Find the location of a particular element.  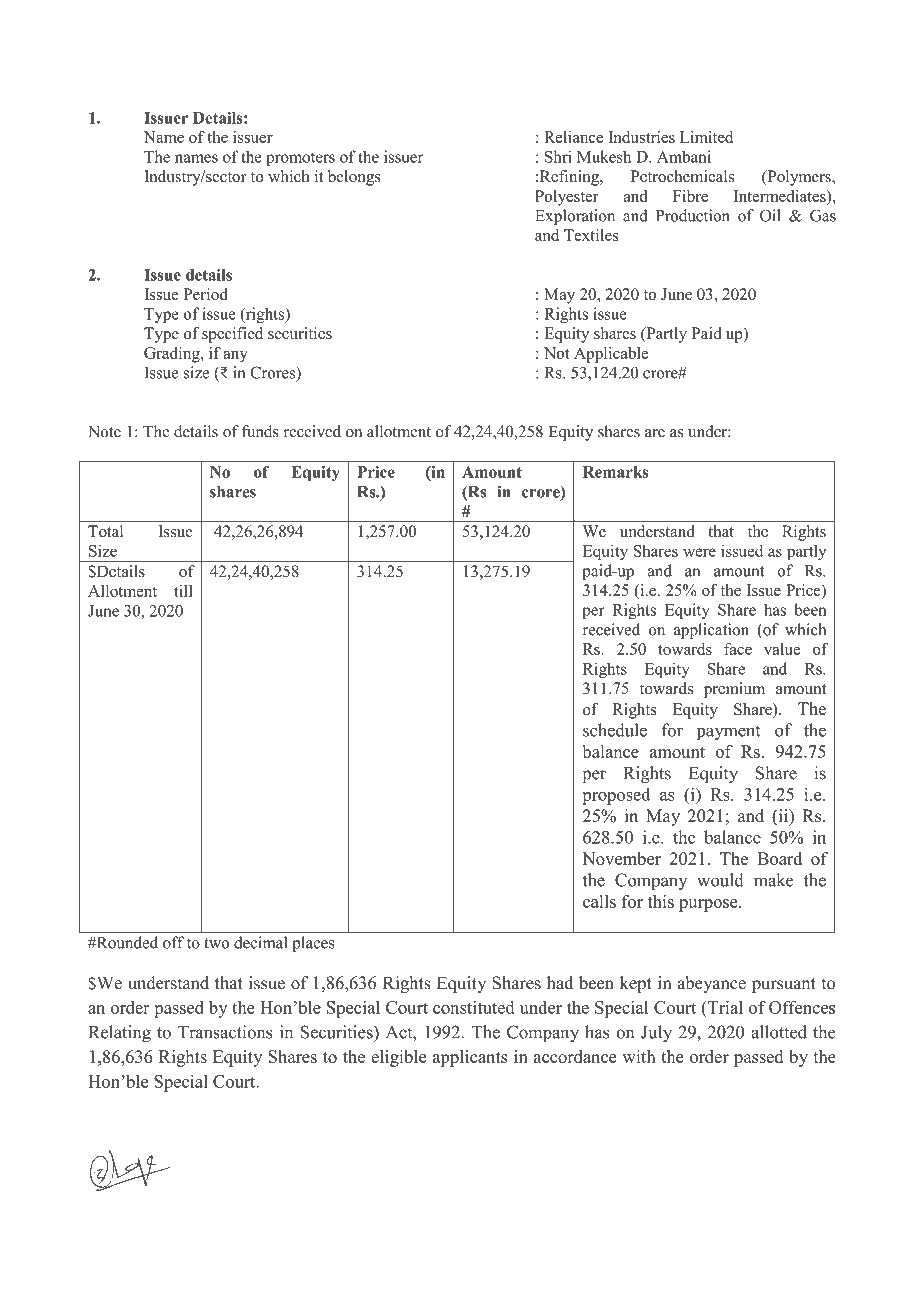

proposed is located at coordinates (616, 796).
